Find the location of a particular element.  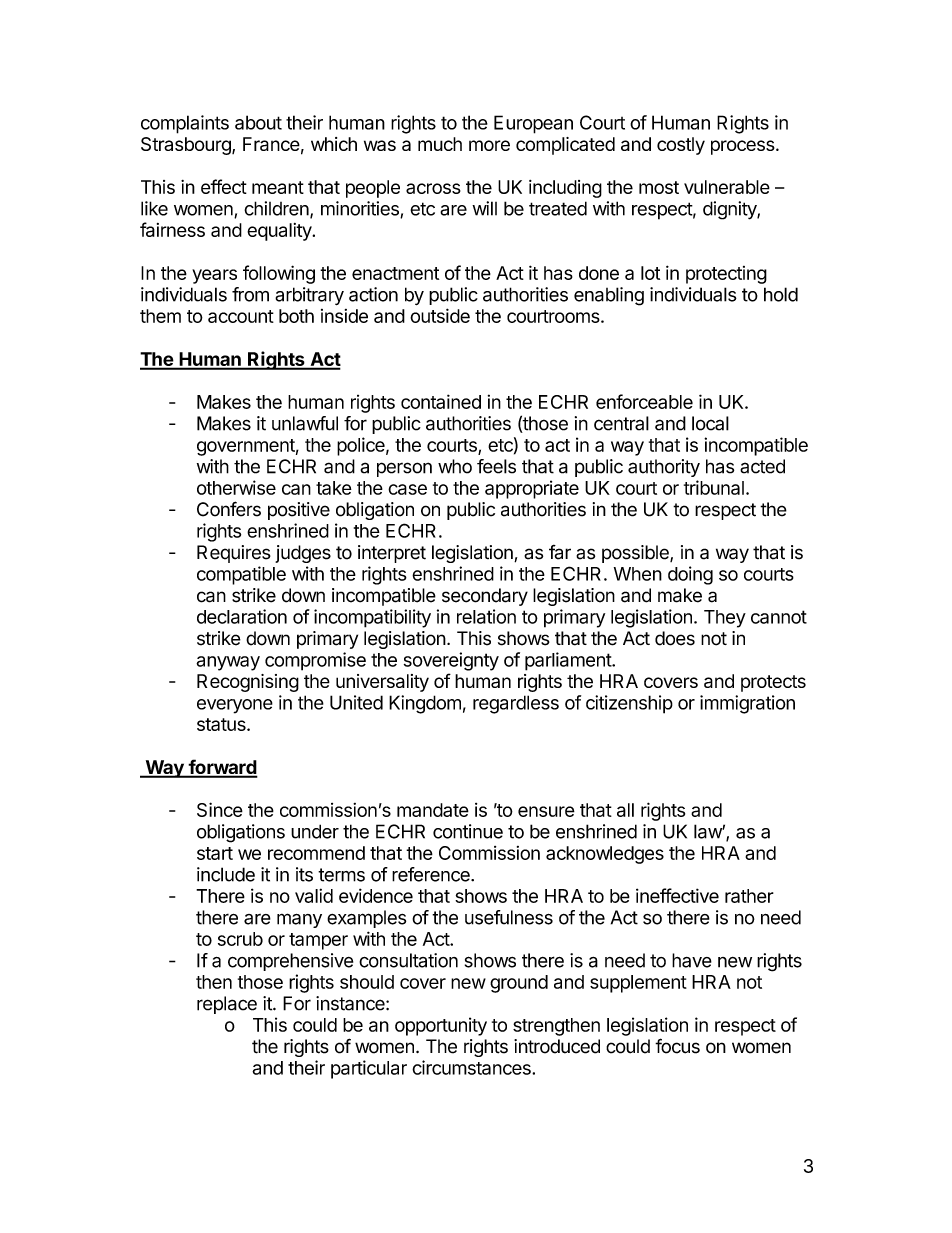

opportunity is located at coordinates (441, 1026).
